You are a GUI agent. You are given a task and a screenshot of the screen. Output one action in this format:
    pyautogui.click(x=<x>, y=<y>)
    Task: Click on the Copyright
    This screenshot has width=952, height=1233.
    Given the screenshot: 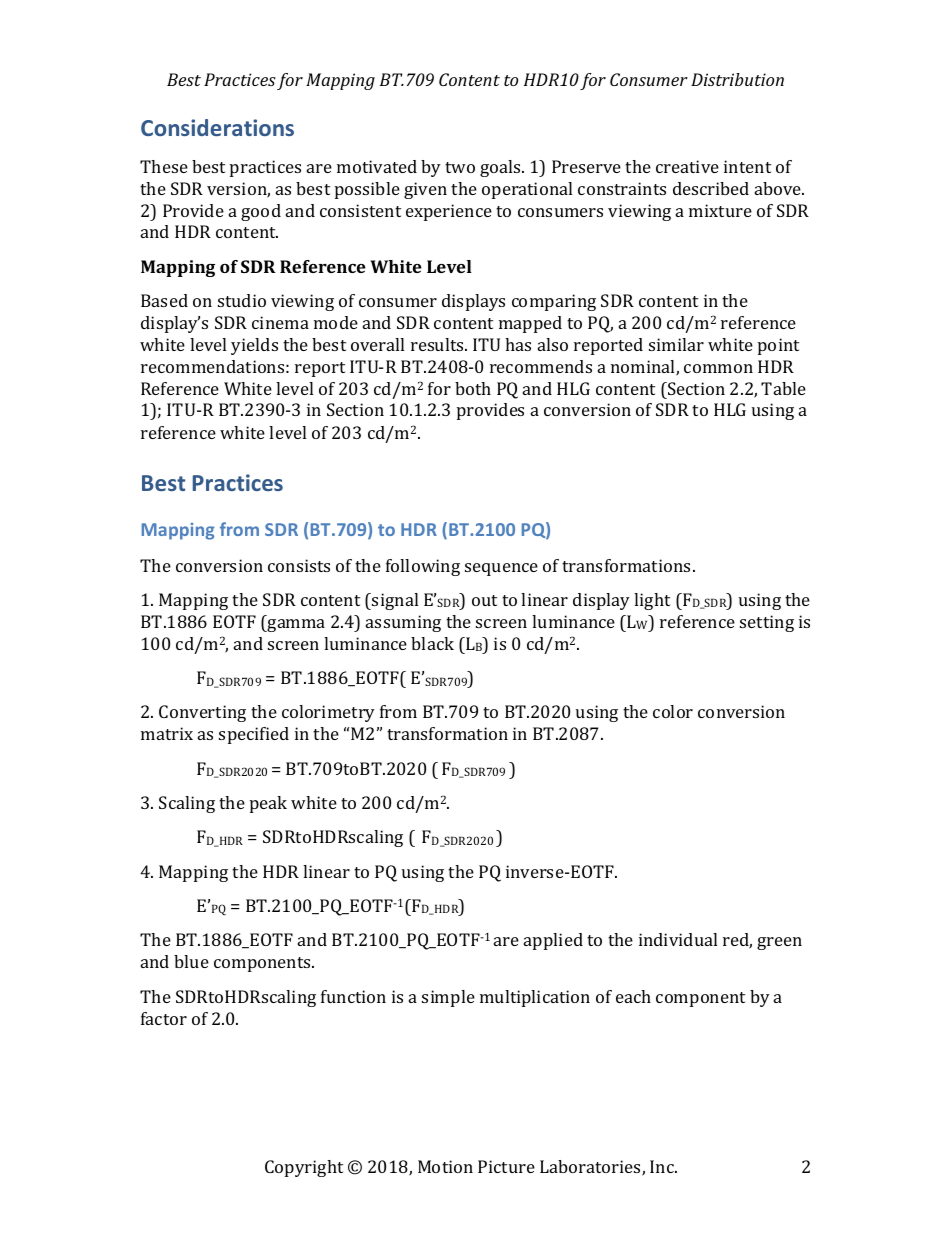 What is the action you would take?
    pyautogui.click(x=304, y=1168)
